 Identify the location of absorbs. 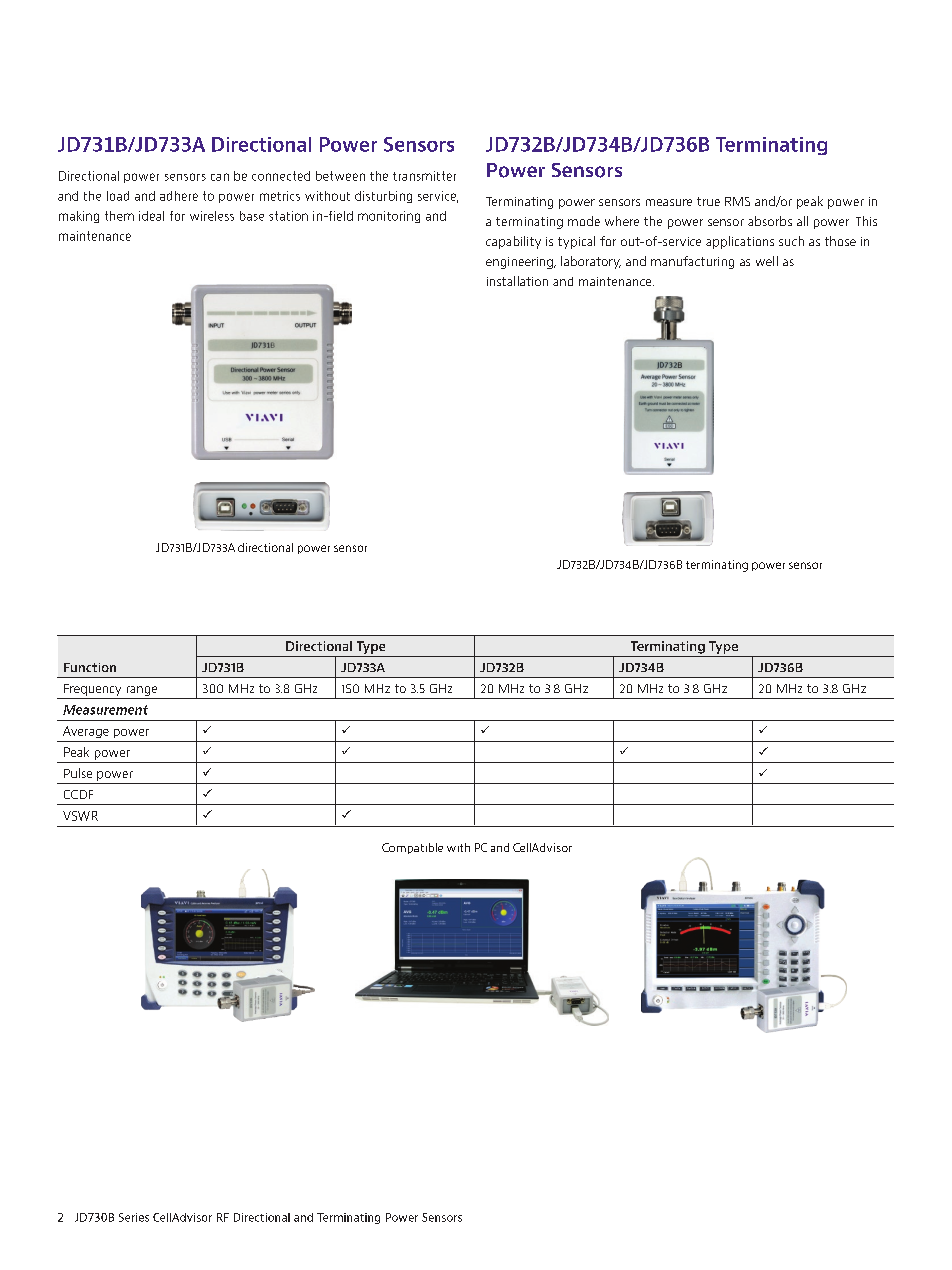
(770, 221).
